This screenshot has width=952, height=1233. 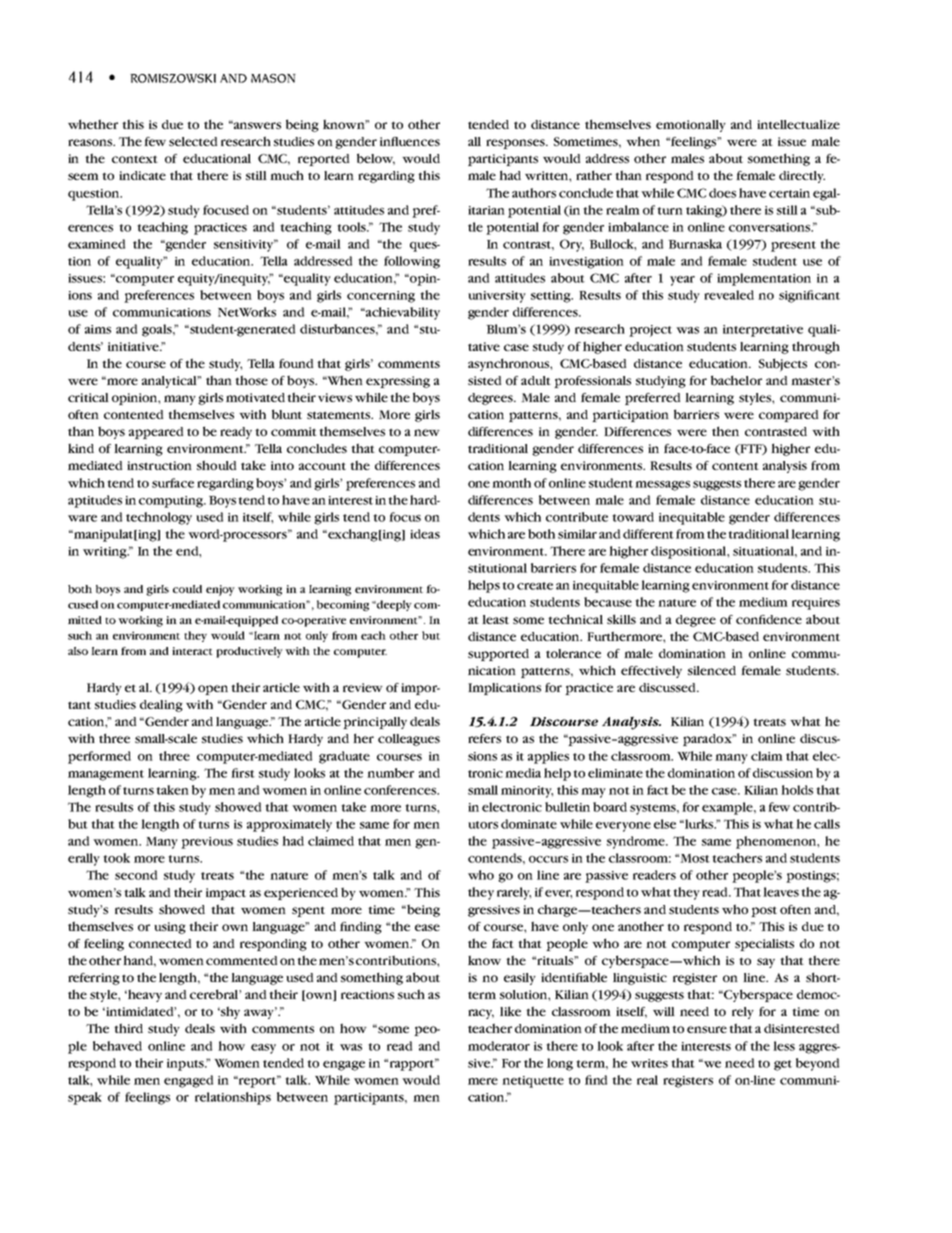 What do you see at coordinates (802, 177) in the screenshot?
I see `directly` at bounding box center [802, 177].
